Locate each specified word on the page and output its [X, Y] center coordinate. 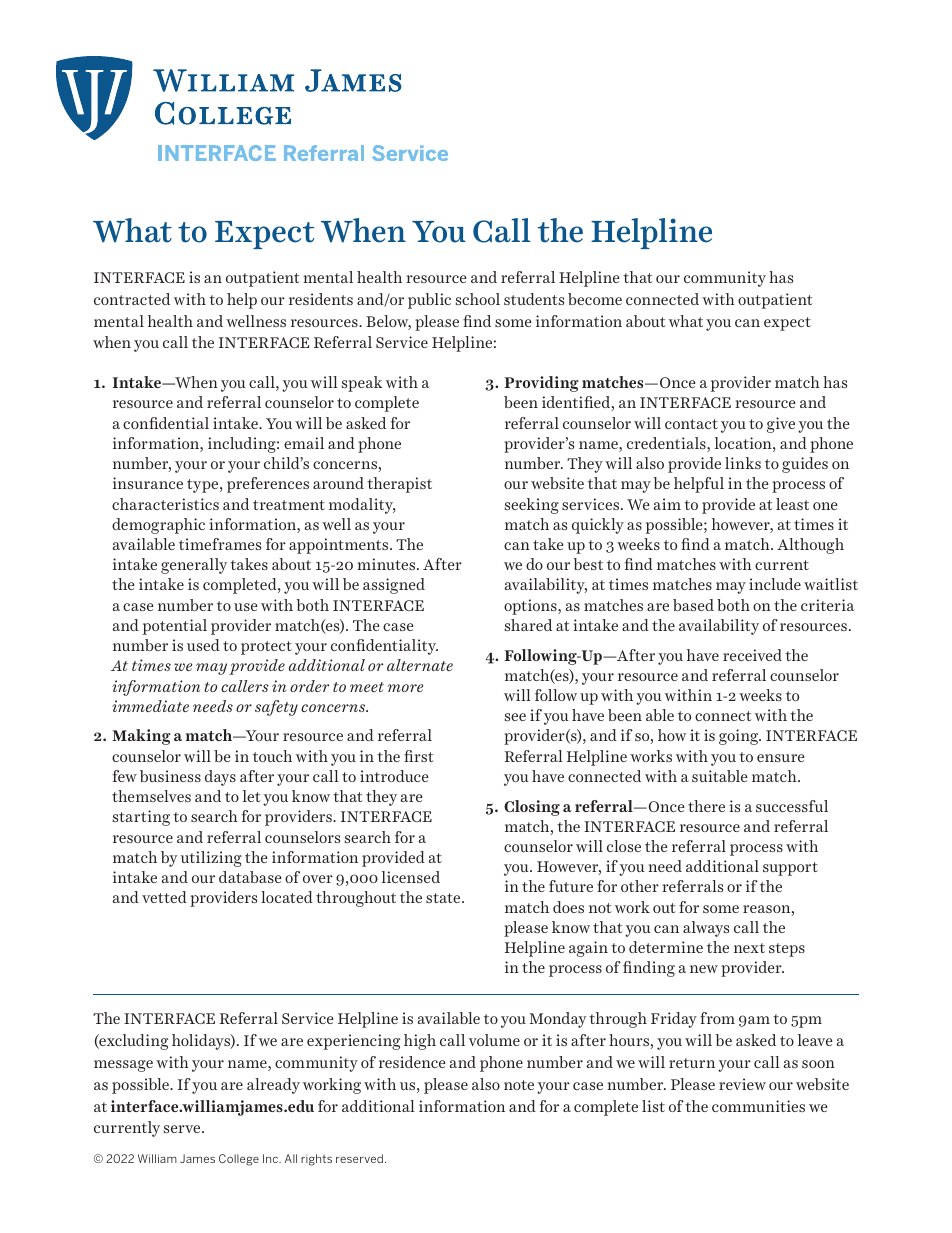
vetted [164, 897]
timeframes [220, 544]
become [595, 299]
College [239, 1160]
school [478, 299]
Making [141, 737]
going [740, 737]
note [519, 1085]
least [792, 504]
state [444, 898]
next [749, 948]
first [418, 756]
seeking [532, 506]
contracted [132, 299]
